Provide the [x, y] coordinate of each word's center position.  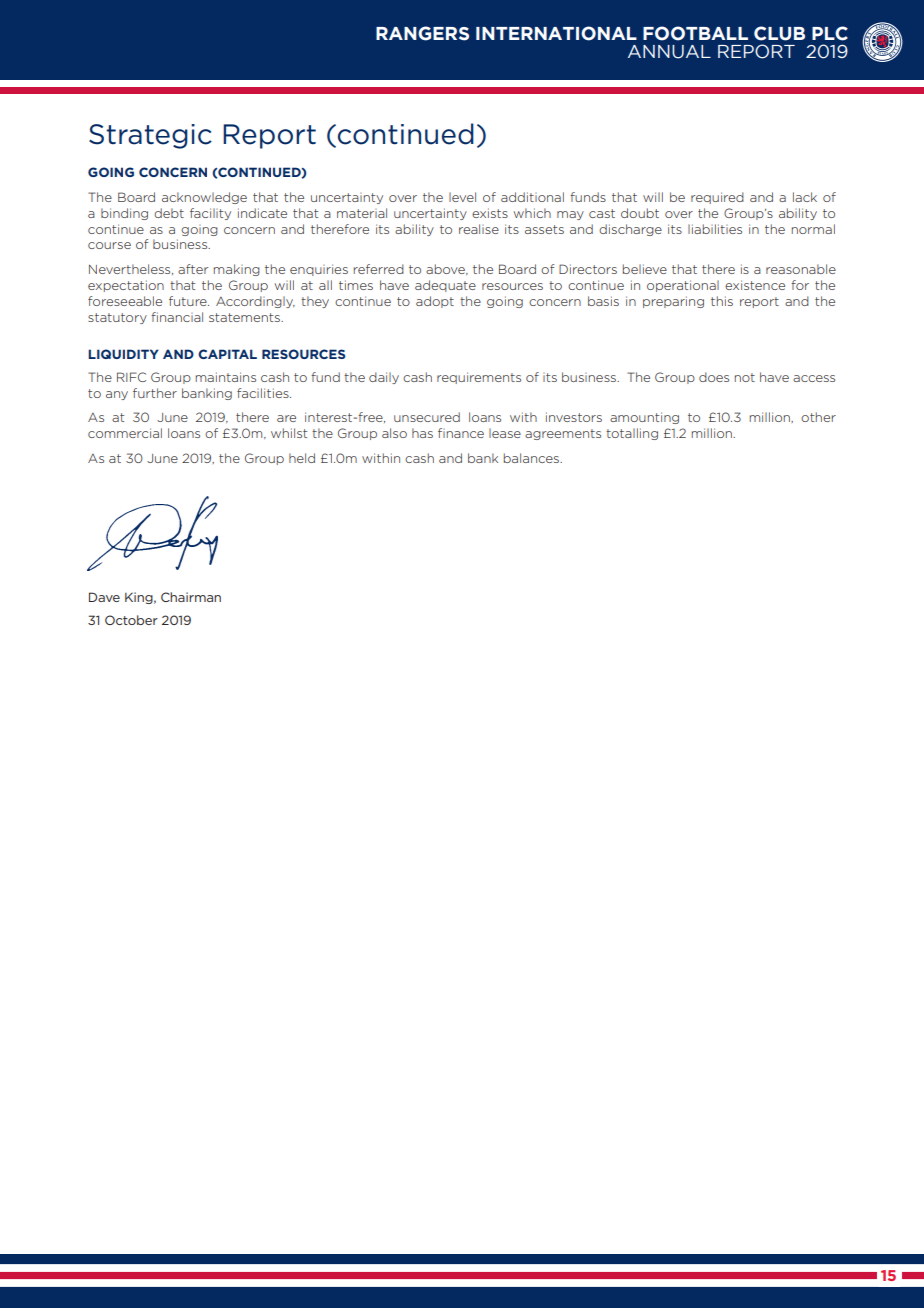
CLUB [779, 33]
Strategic [150, 136]
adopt [435, 302]
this [722, 301]
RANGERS [422, 33]
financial [177, 317]
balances [532, 458]
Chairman [191, 597]
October [131, 620]
